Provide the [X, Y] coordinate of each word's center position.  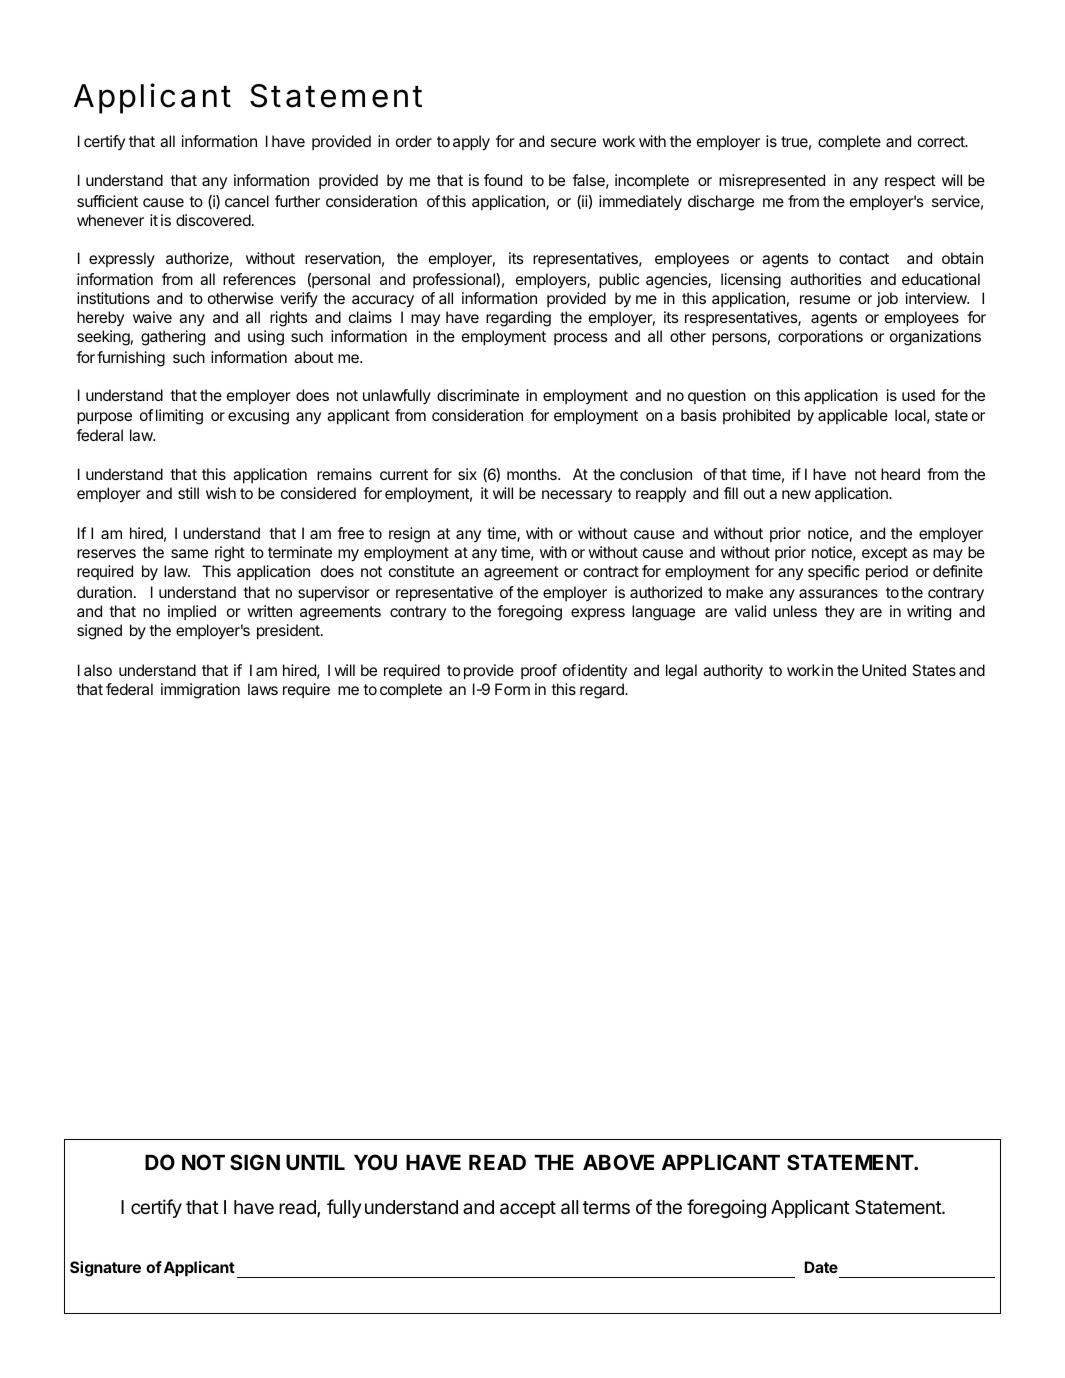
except [885, 554]
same [189, 553]
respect [910, 182]
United [884, 670]
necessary [577, 496]
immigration [200, 691]
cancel [247, 201]
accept [528, 1209]
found [503, 180]
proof [539, 671]
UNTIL [315, 1162]
